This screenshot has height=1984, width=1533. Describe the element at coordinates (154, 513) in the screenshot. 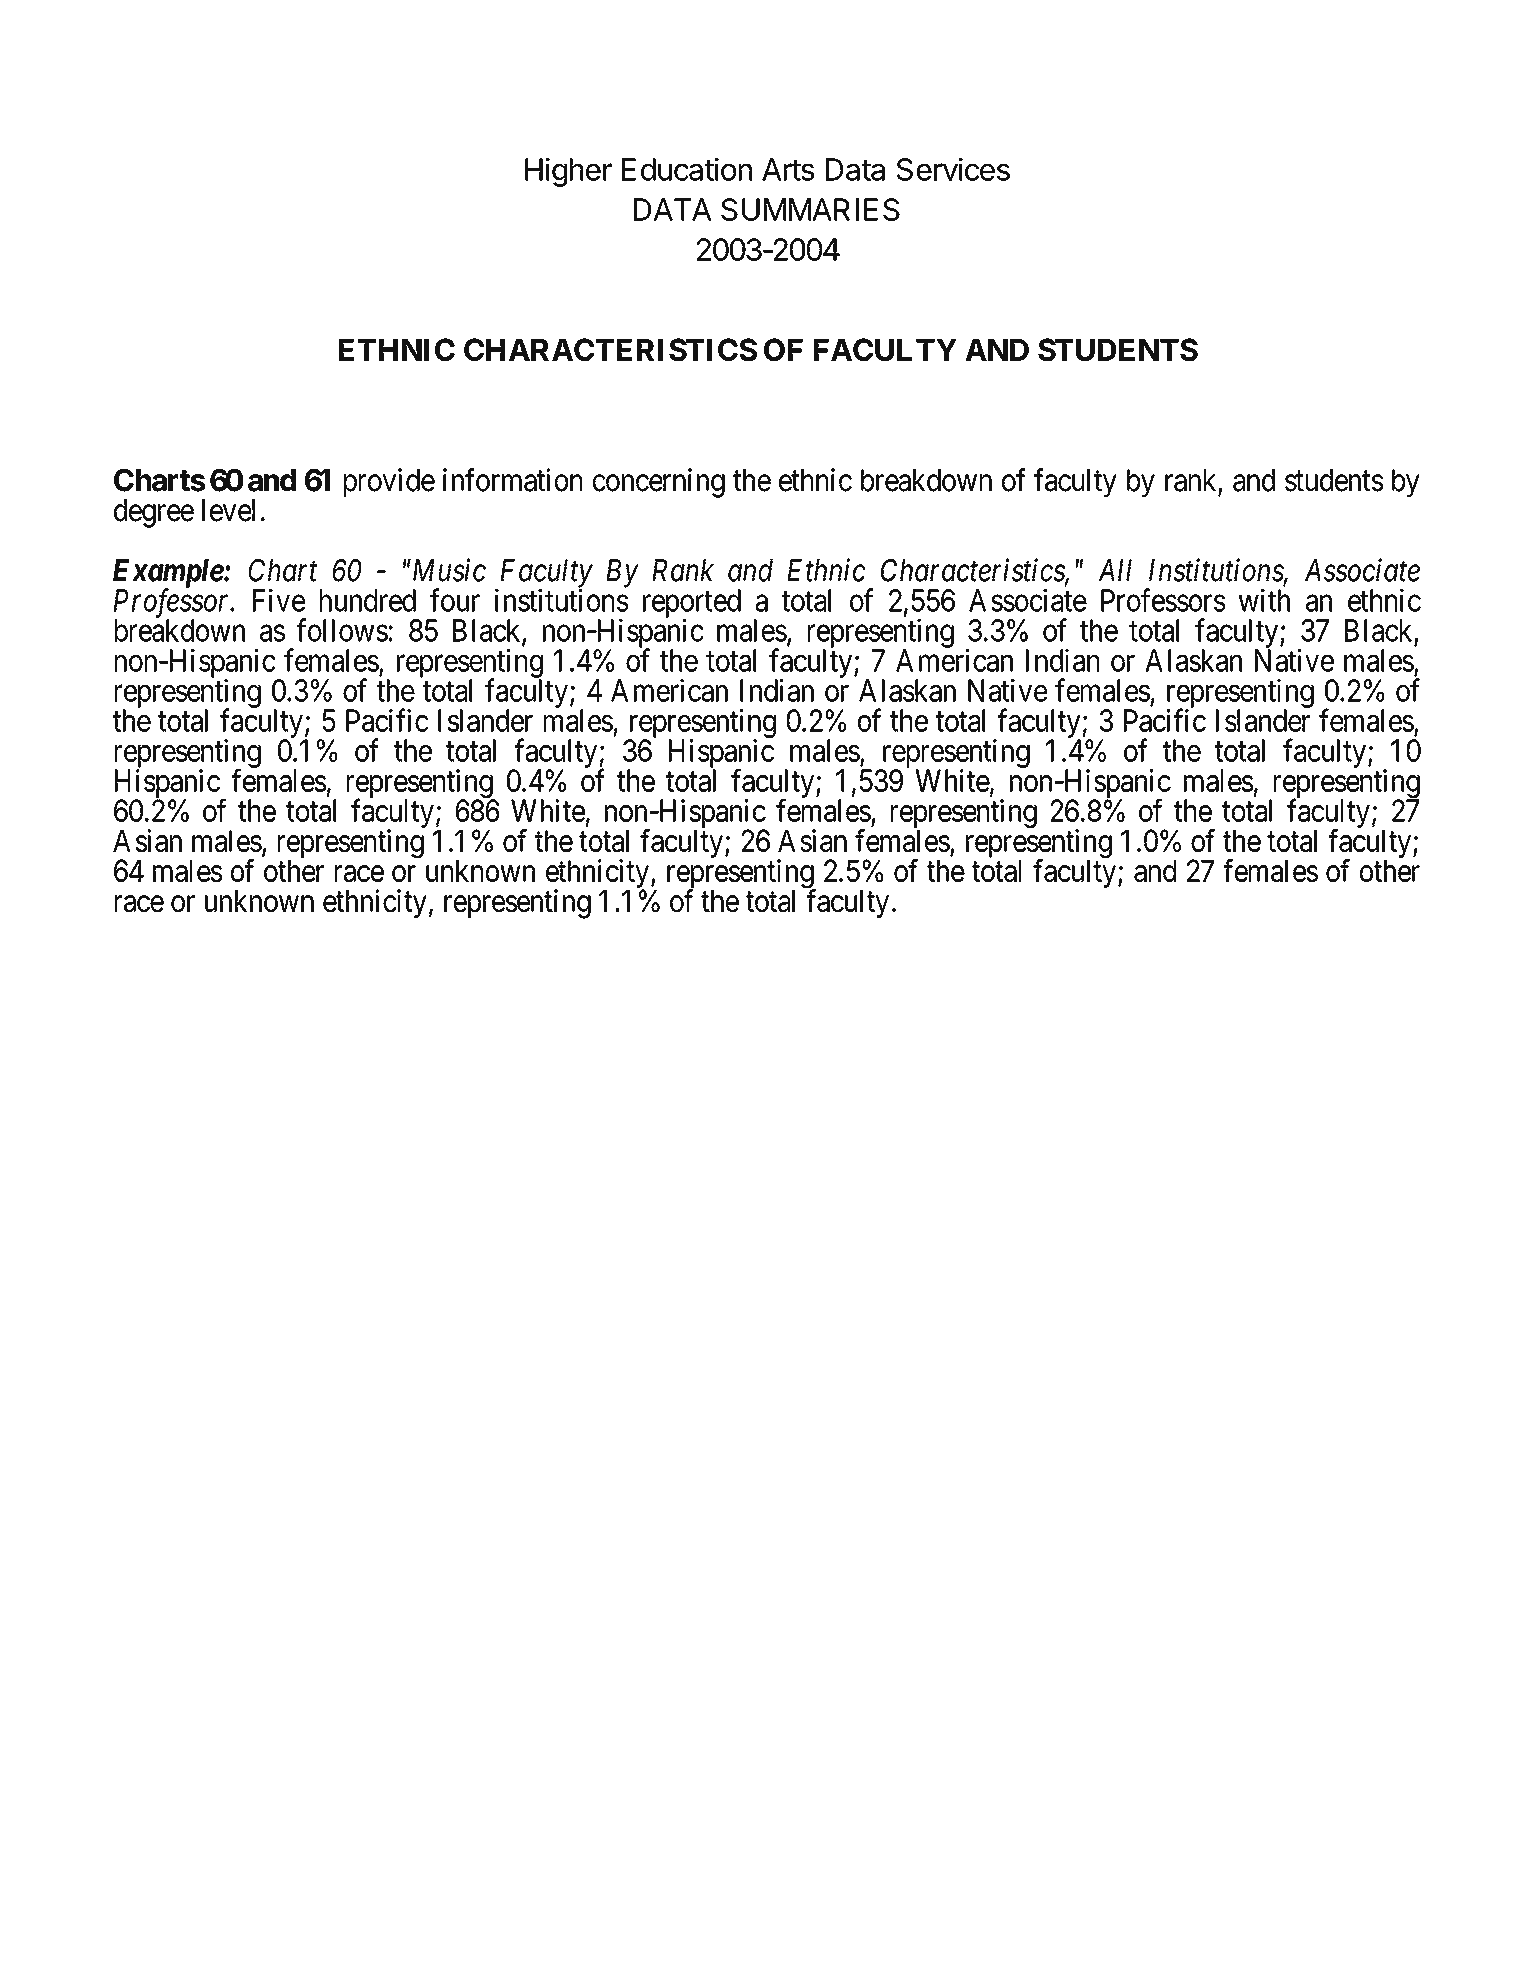

I see `degree` at that location.
